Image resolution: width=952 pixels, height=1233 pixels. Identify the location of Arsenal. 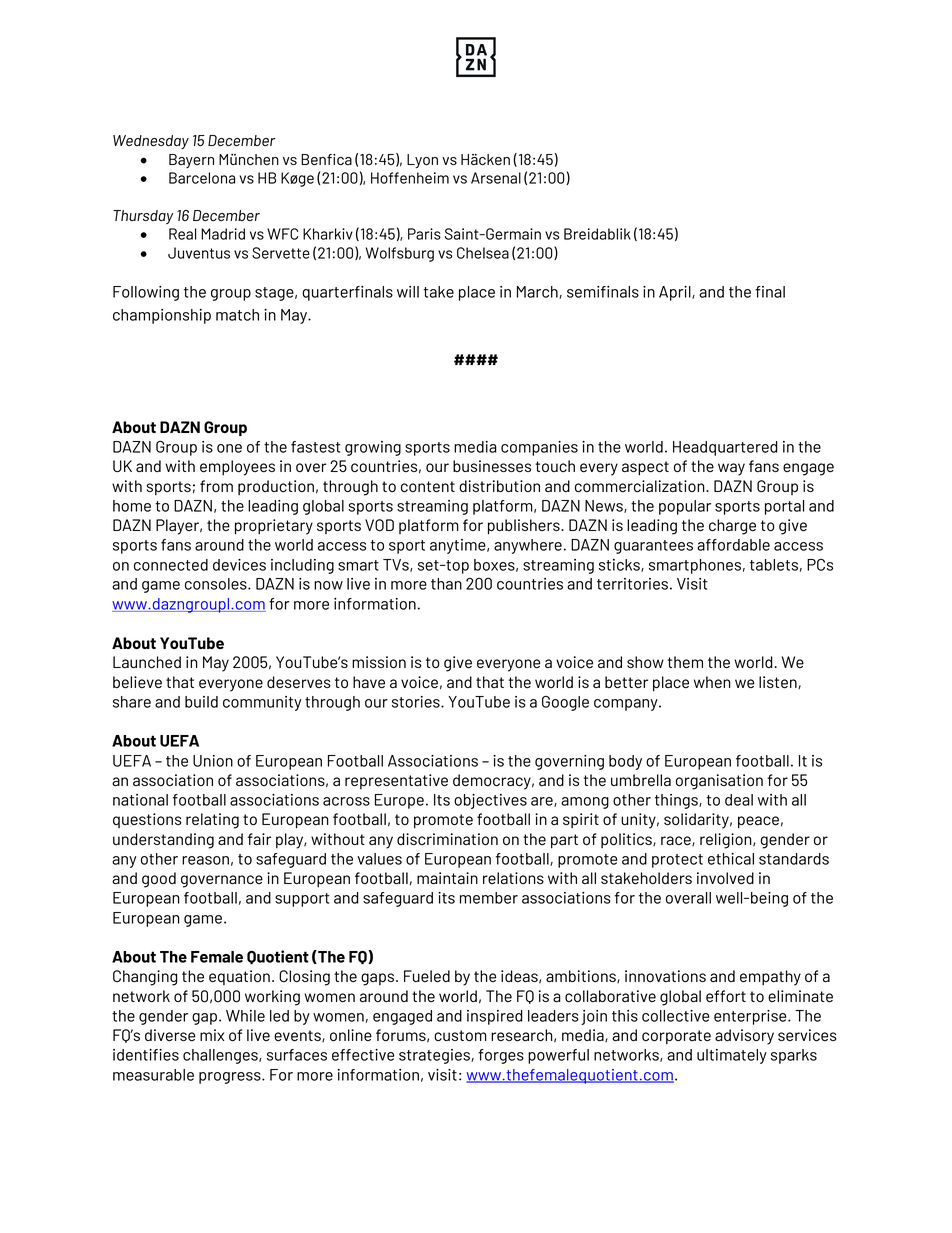
(496, 178).
